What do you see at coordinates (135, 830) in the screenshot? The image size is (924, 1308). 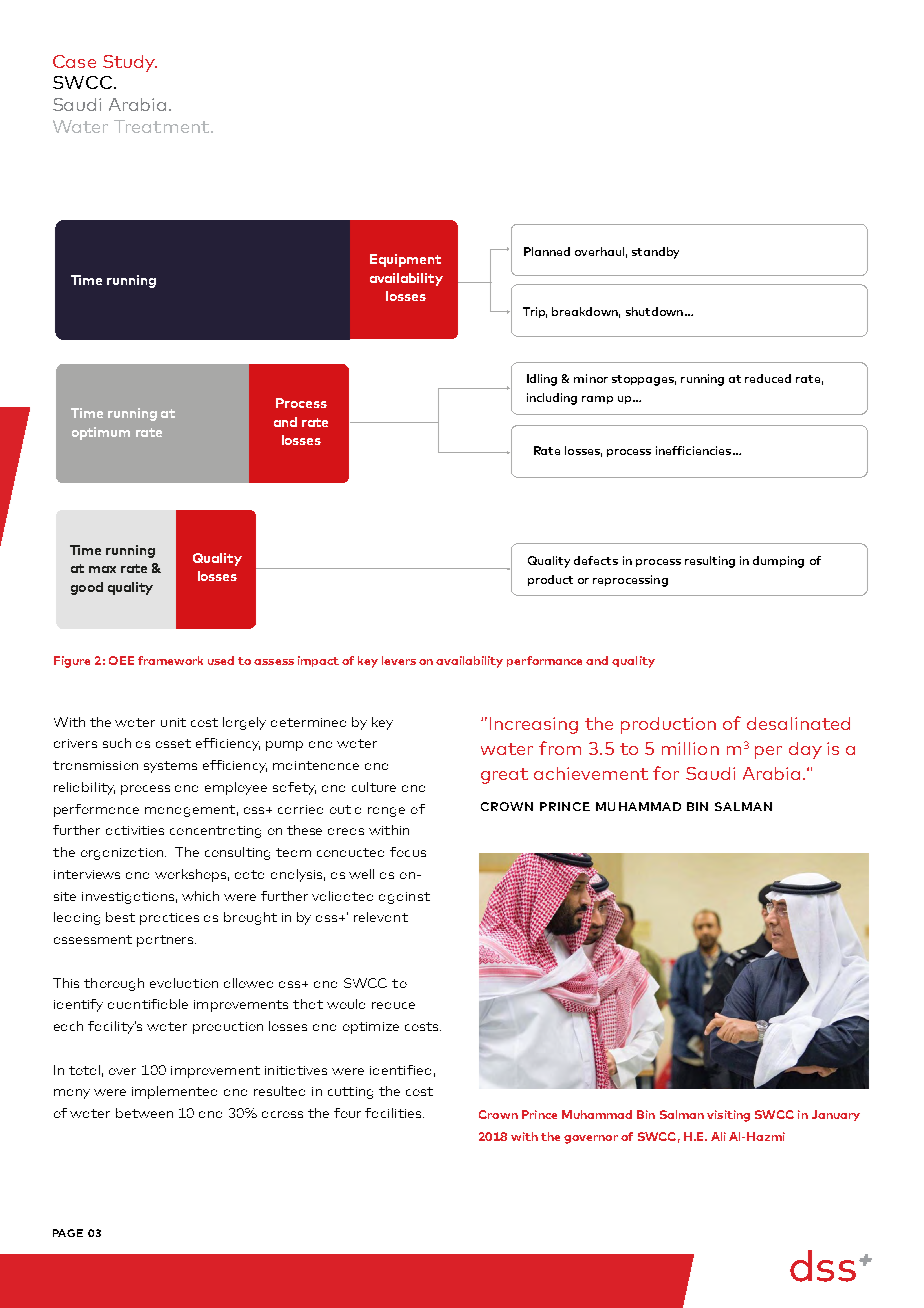 I see `activities` at bounding box center [135, 830].
